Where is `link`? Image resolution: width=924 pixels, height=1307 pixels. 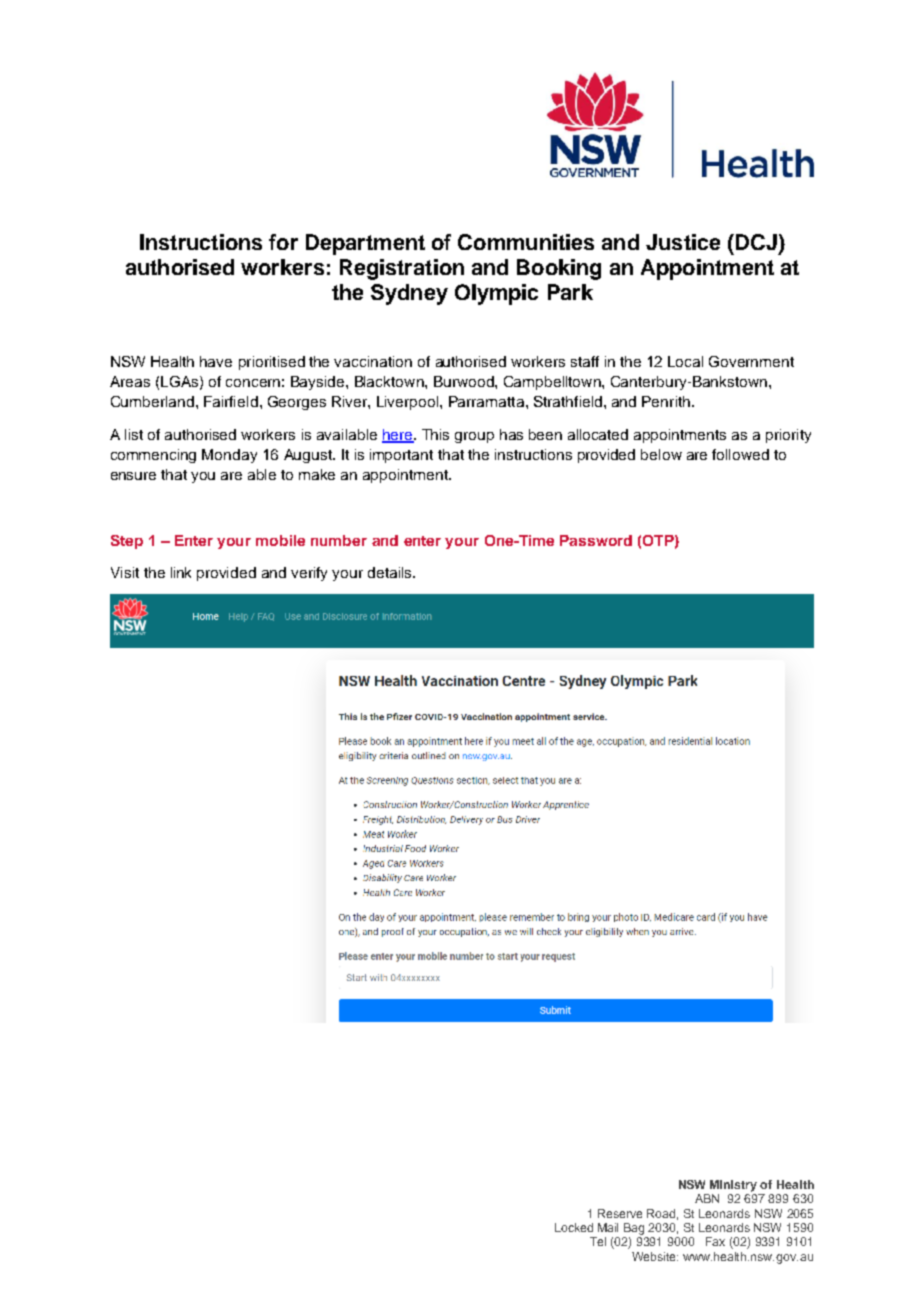 link is located at coordinates (181, 572).
